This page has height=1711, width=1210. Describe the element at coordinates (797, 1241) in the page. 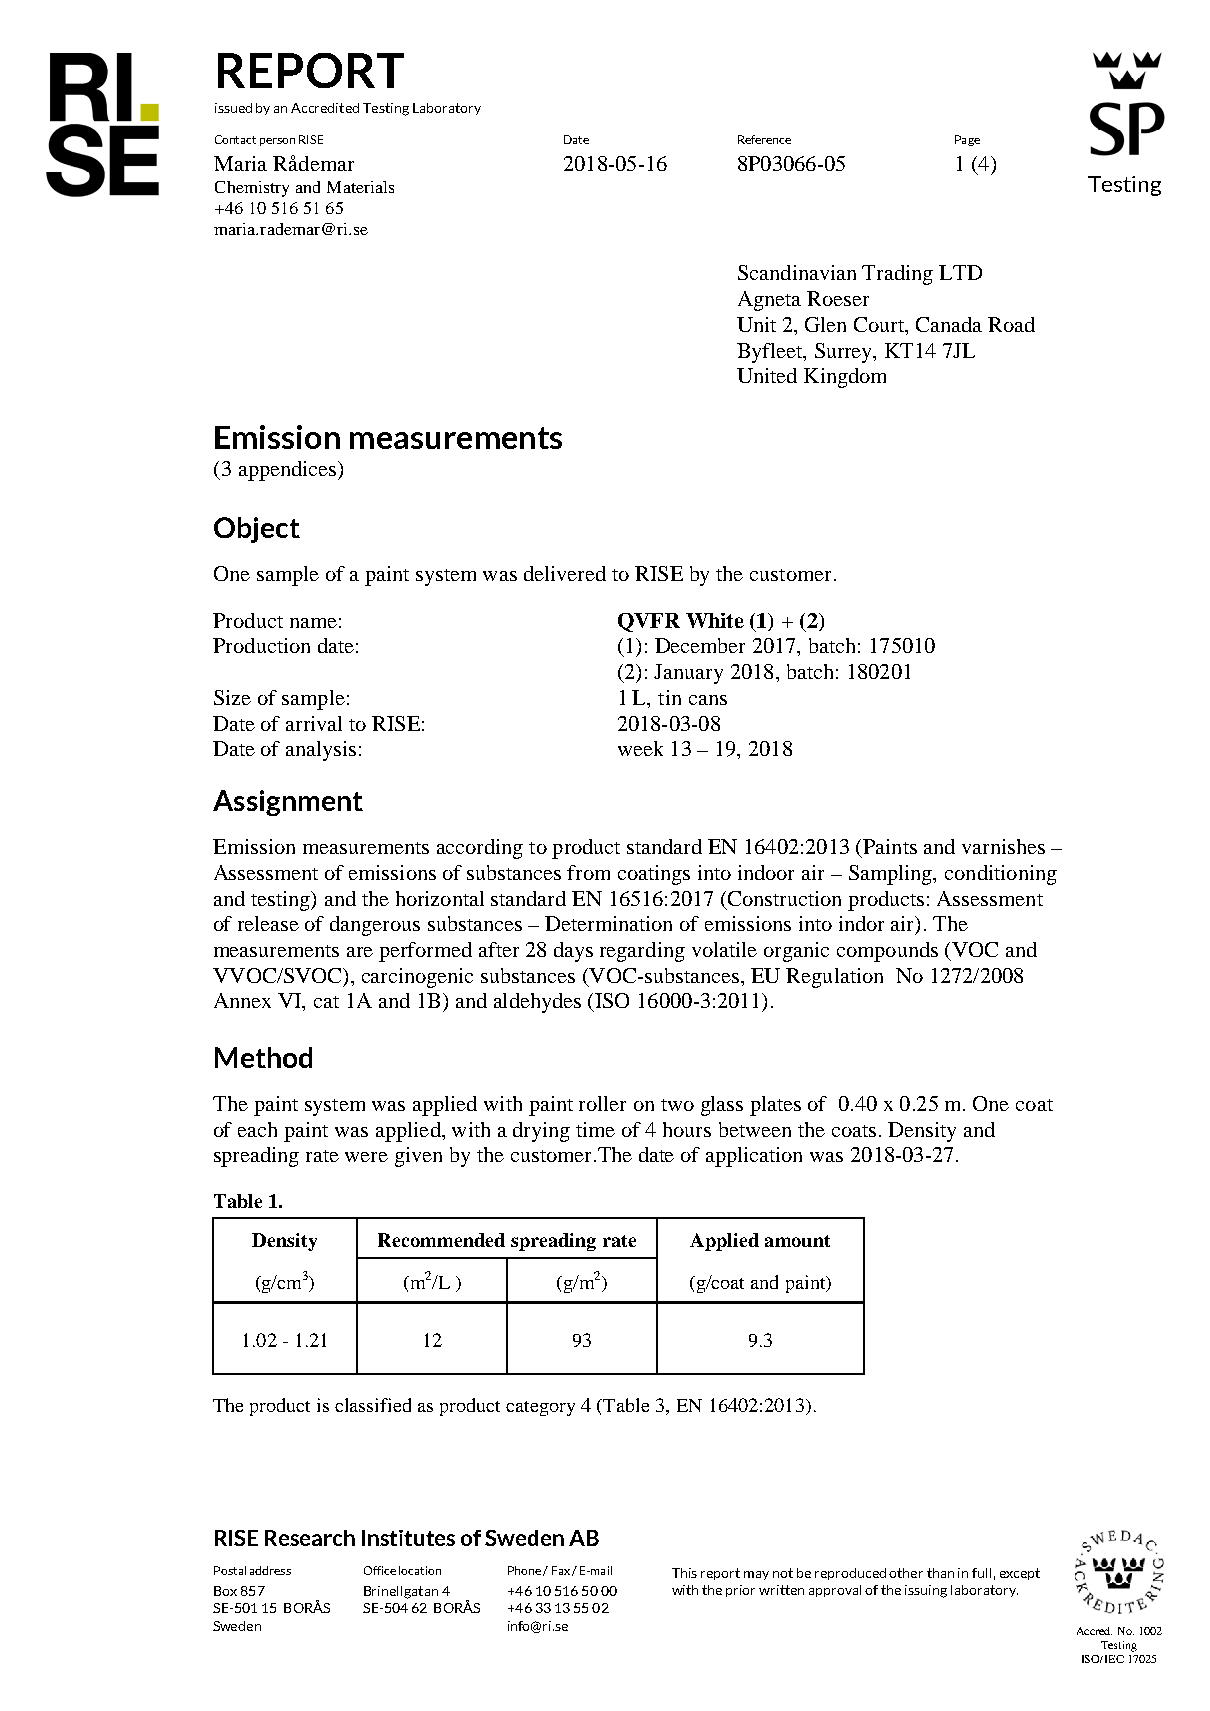

I see `amount` at that location.
